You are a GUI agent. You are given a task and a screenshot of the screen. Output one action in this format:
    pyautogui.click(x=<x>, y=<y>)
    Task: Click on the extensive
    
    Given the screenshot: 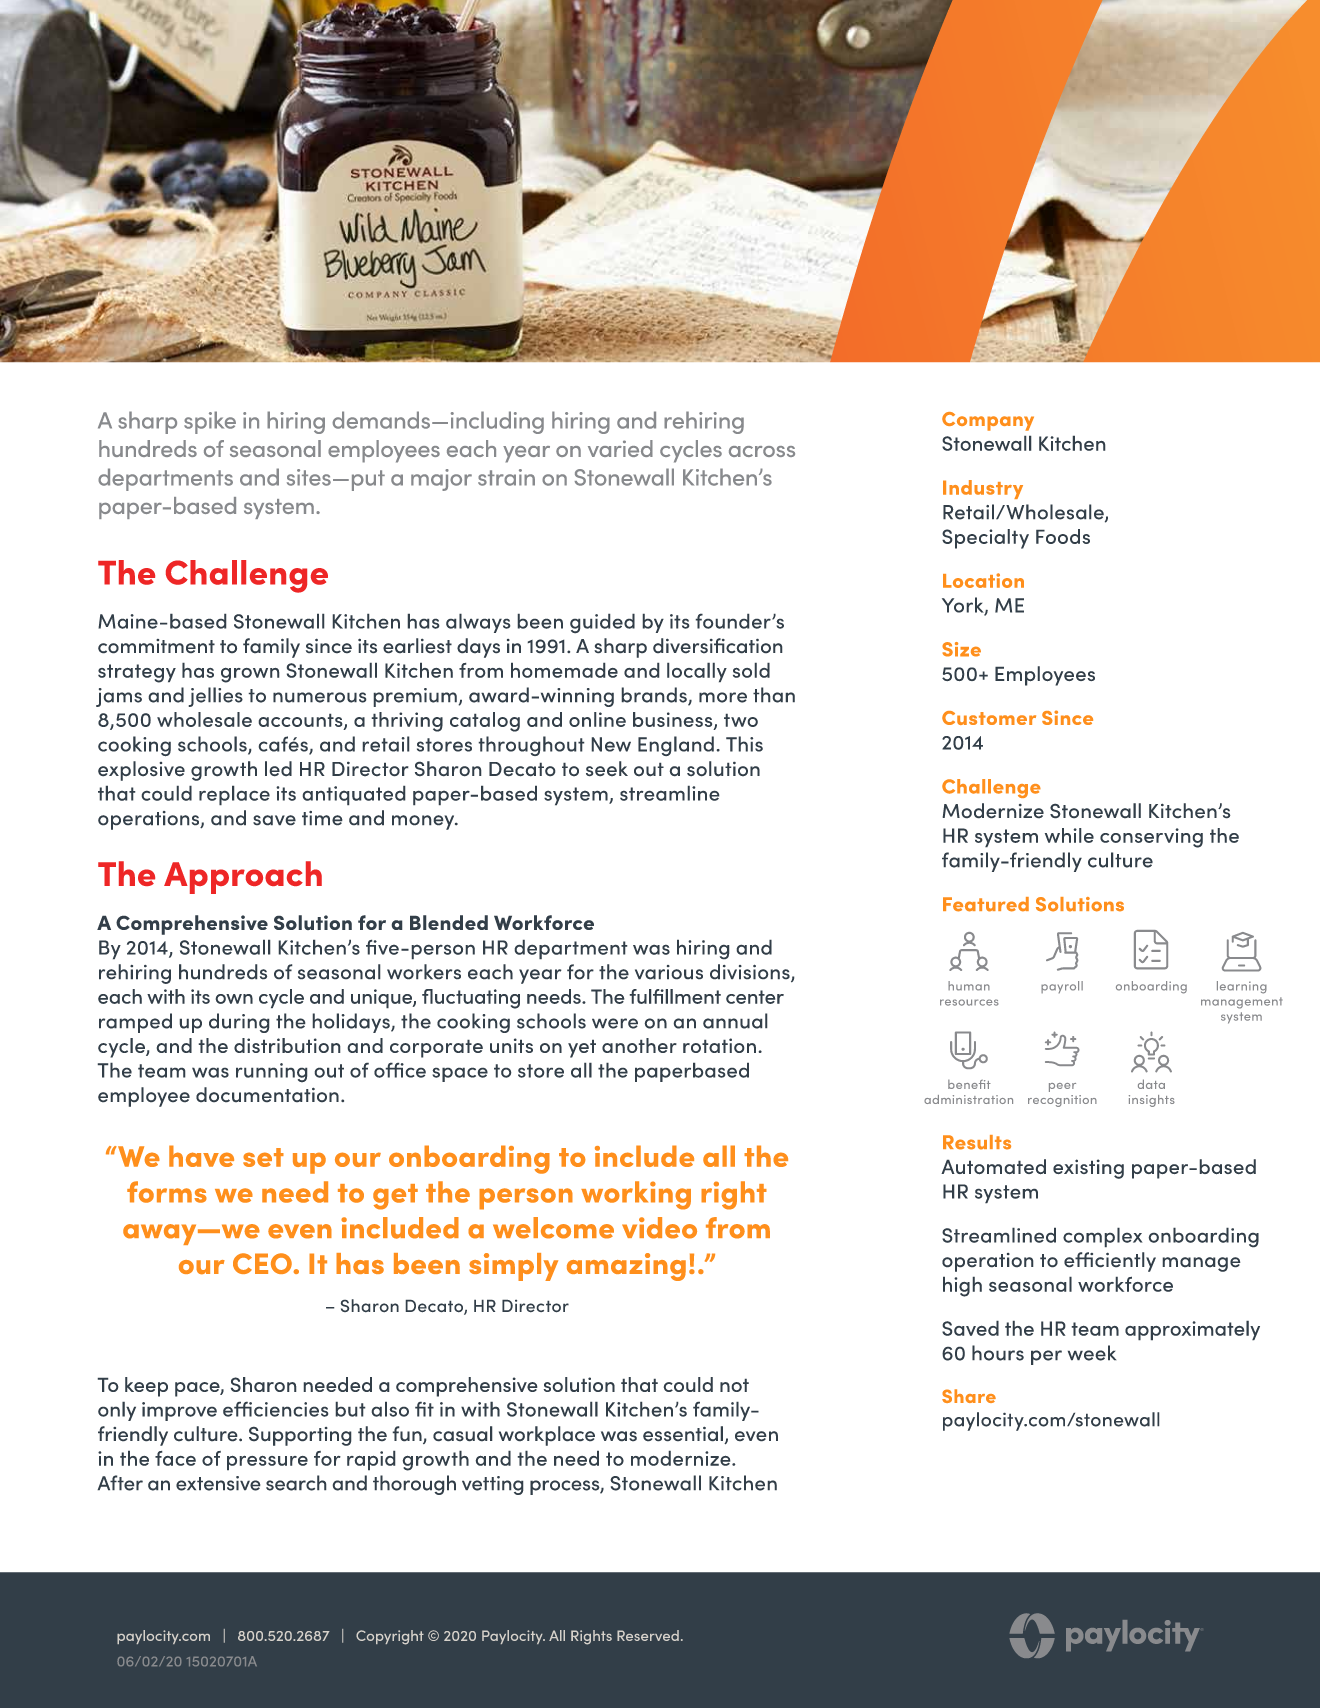 What is the action you would take?
    pyautogui.click(x=218, y=1483)
